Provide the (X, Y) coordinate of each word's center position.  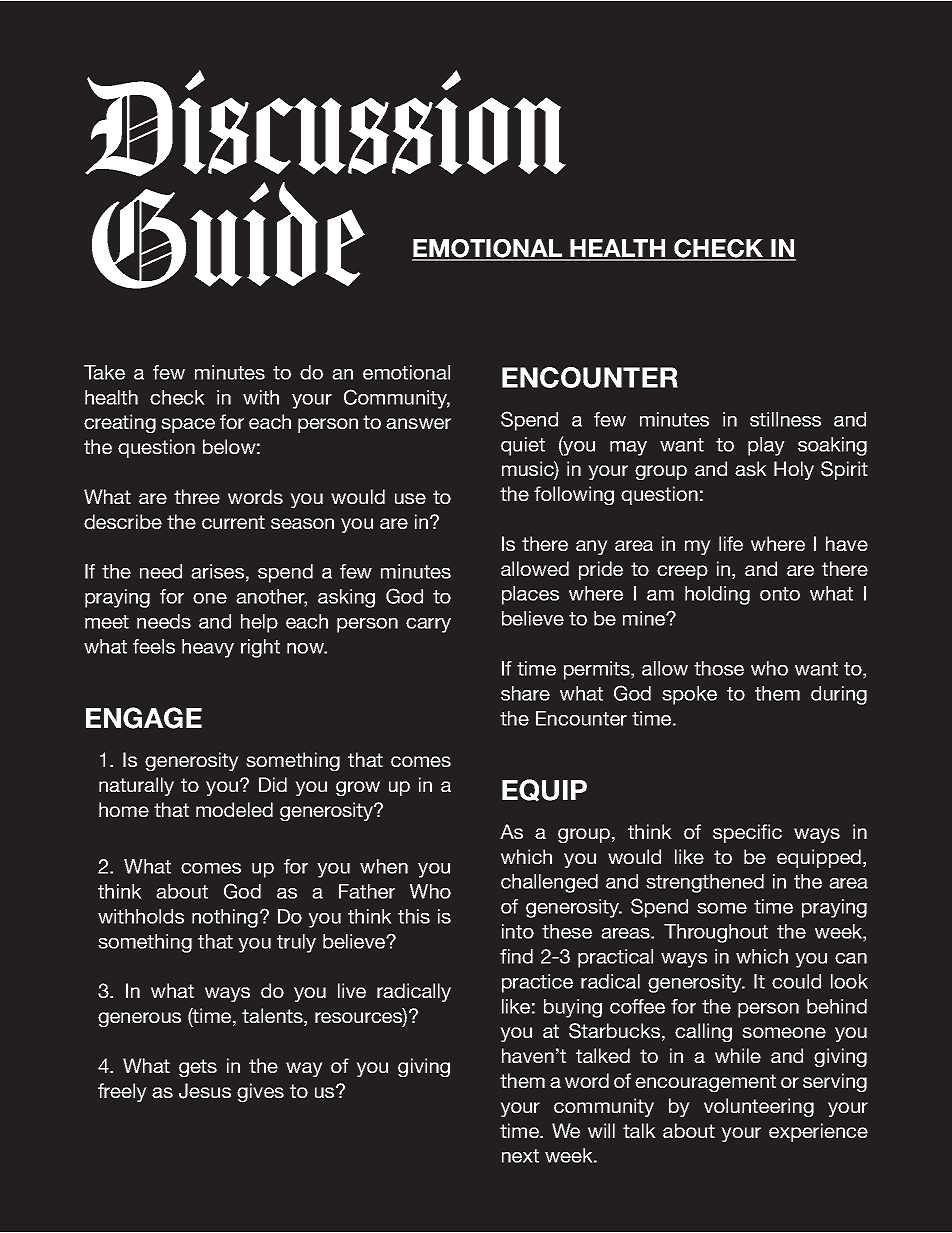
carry (428, 625)
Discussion (325, 123)
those (719, 668)
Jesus (205, 1091)
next (520, 1156)
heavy (208, 648)
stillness (785, 419)
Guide (228, 235)
